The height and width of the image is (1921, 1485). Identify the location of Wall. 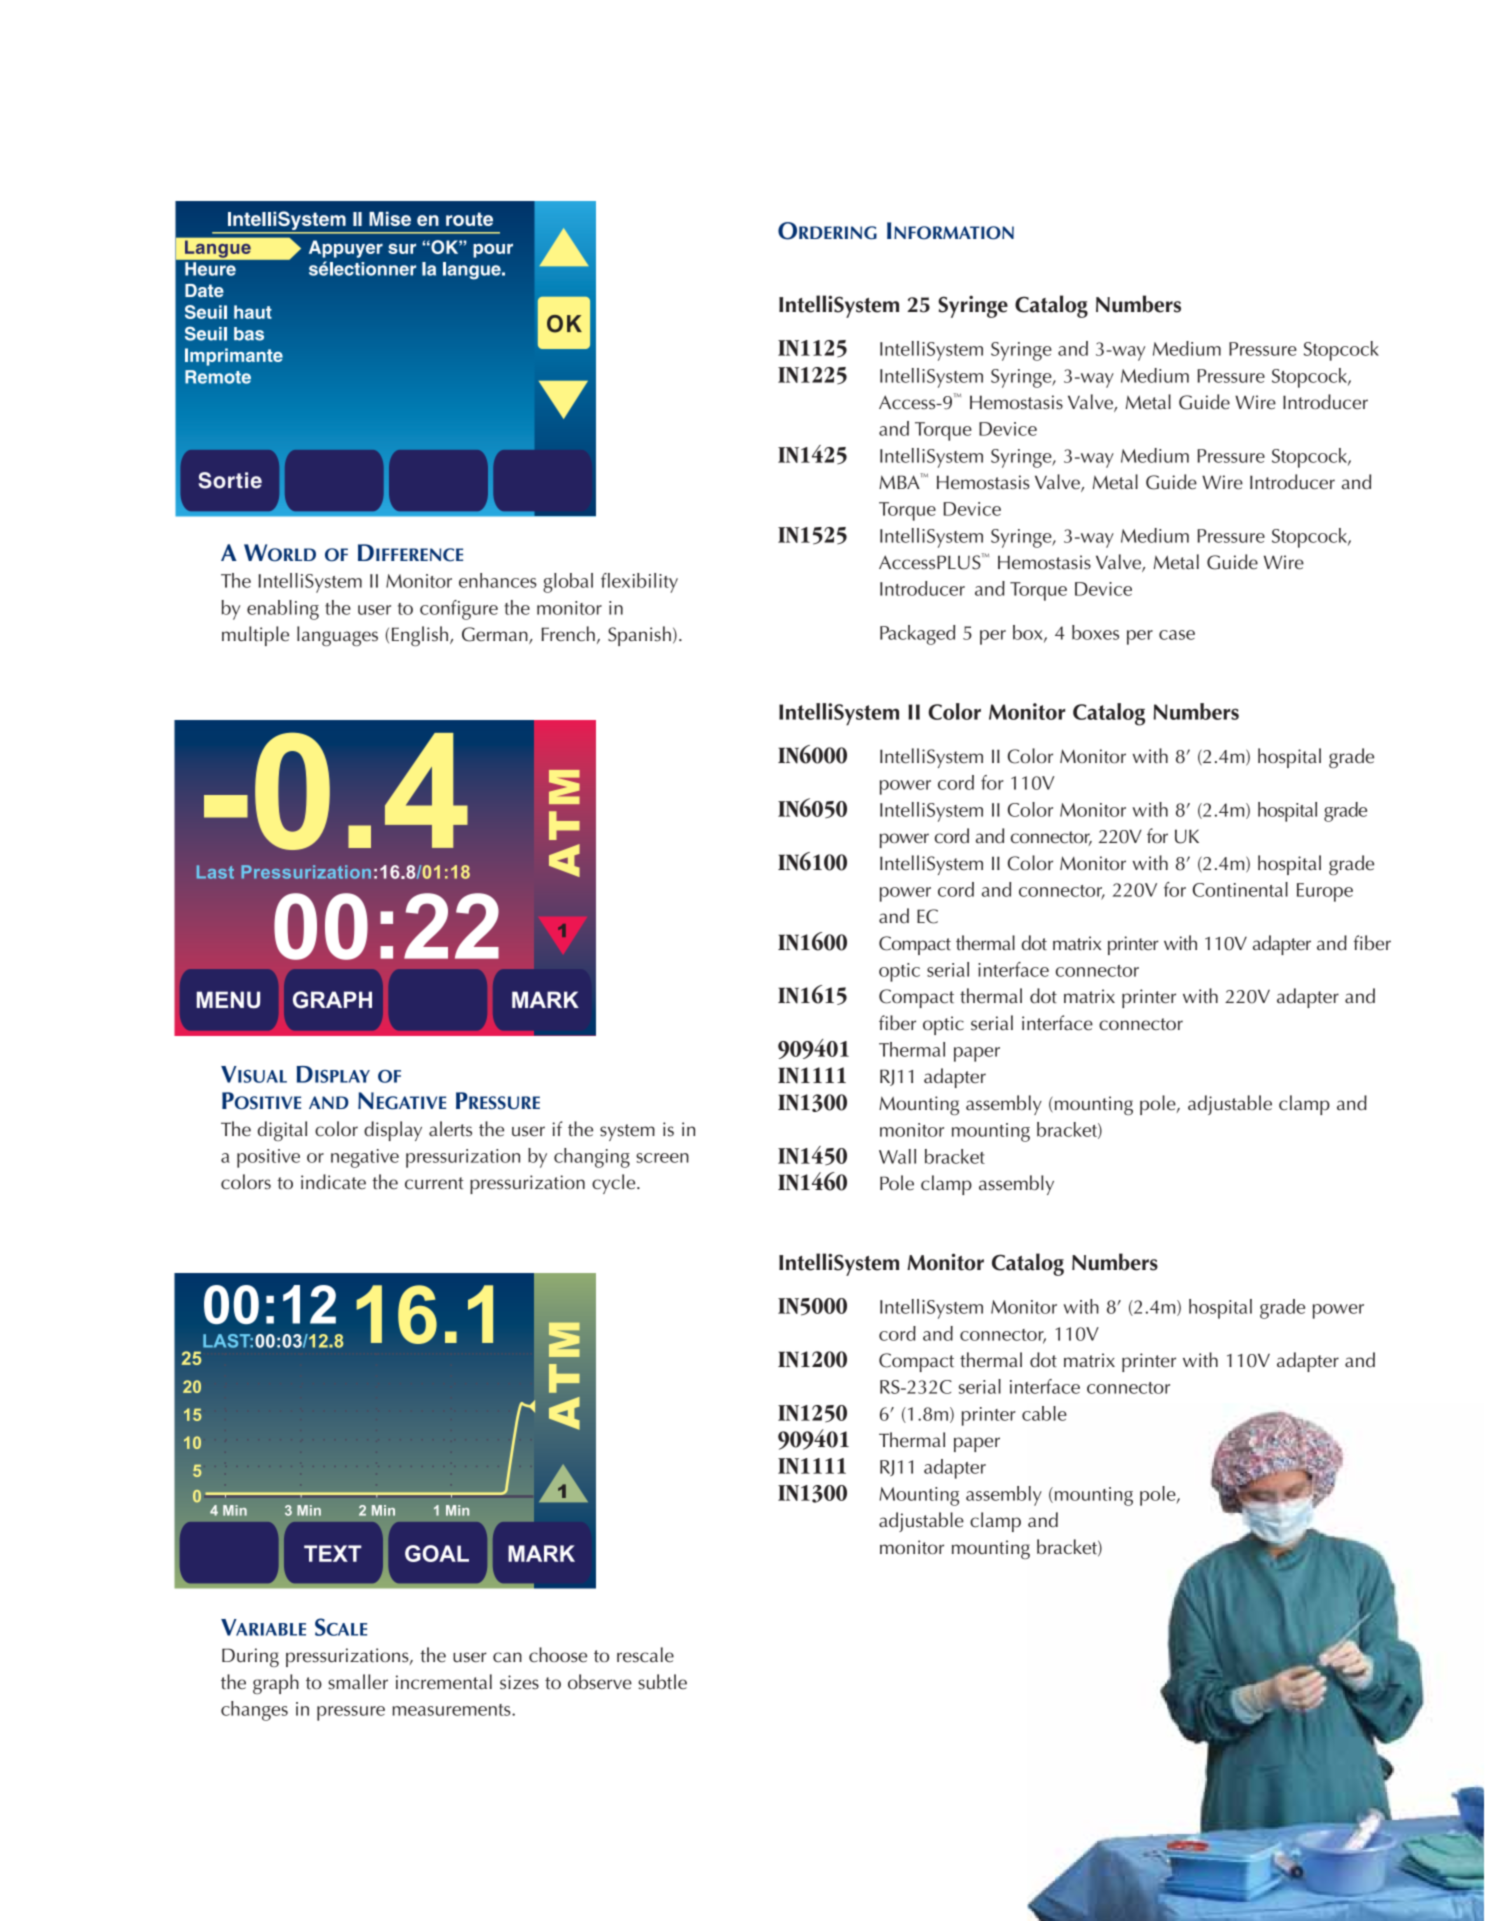
(897, 1156).
